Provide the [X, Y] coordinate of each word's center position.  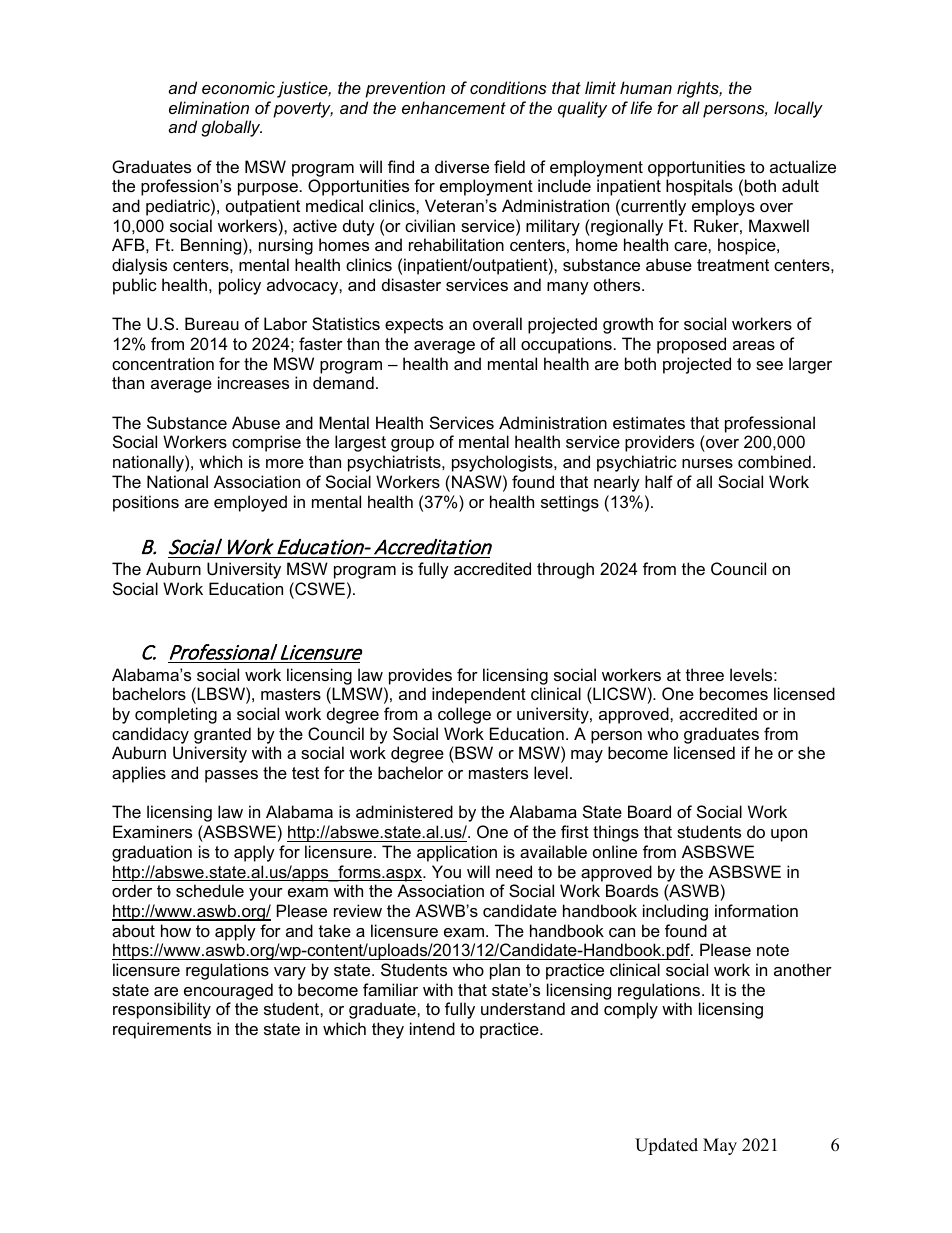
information [756, 910]
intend [432, 1028]
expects [414, 326]
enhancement [454, 107]
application [457, 853]
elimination [209, 107]
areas [754, 345]
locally [798, 109]
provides [420, 676]
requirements [162, 1030]
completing [176, 715]
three [705, 674]
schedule [210, 890]
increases [253, 382]
